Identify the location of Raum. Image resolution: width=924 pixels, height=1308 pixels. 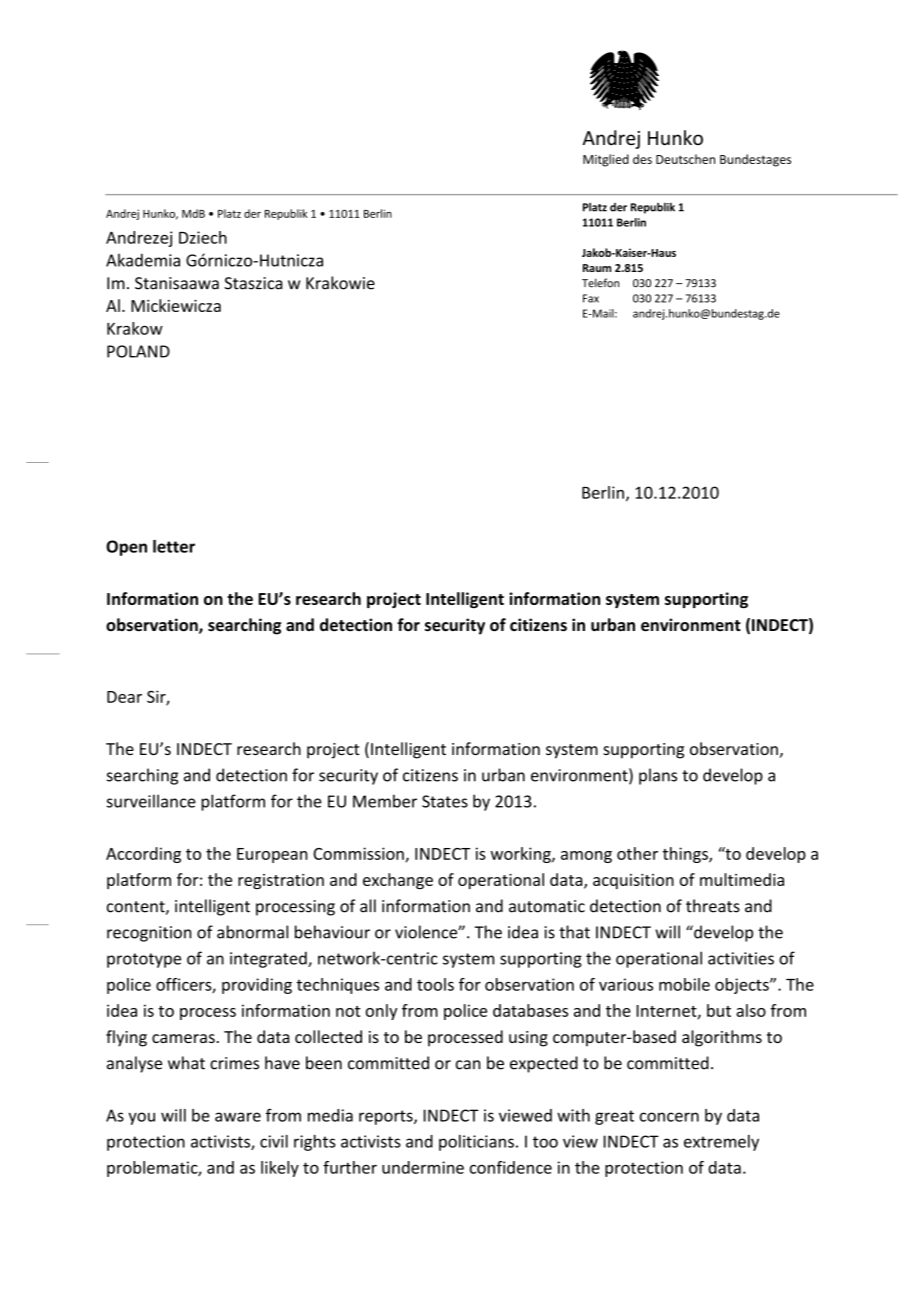
(597, 268).
